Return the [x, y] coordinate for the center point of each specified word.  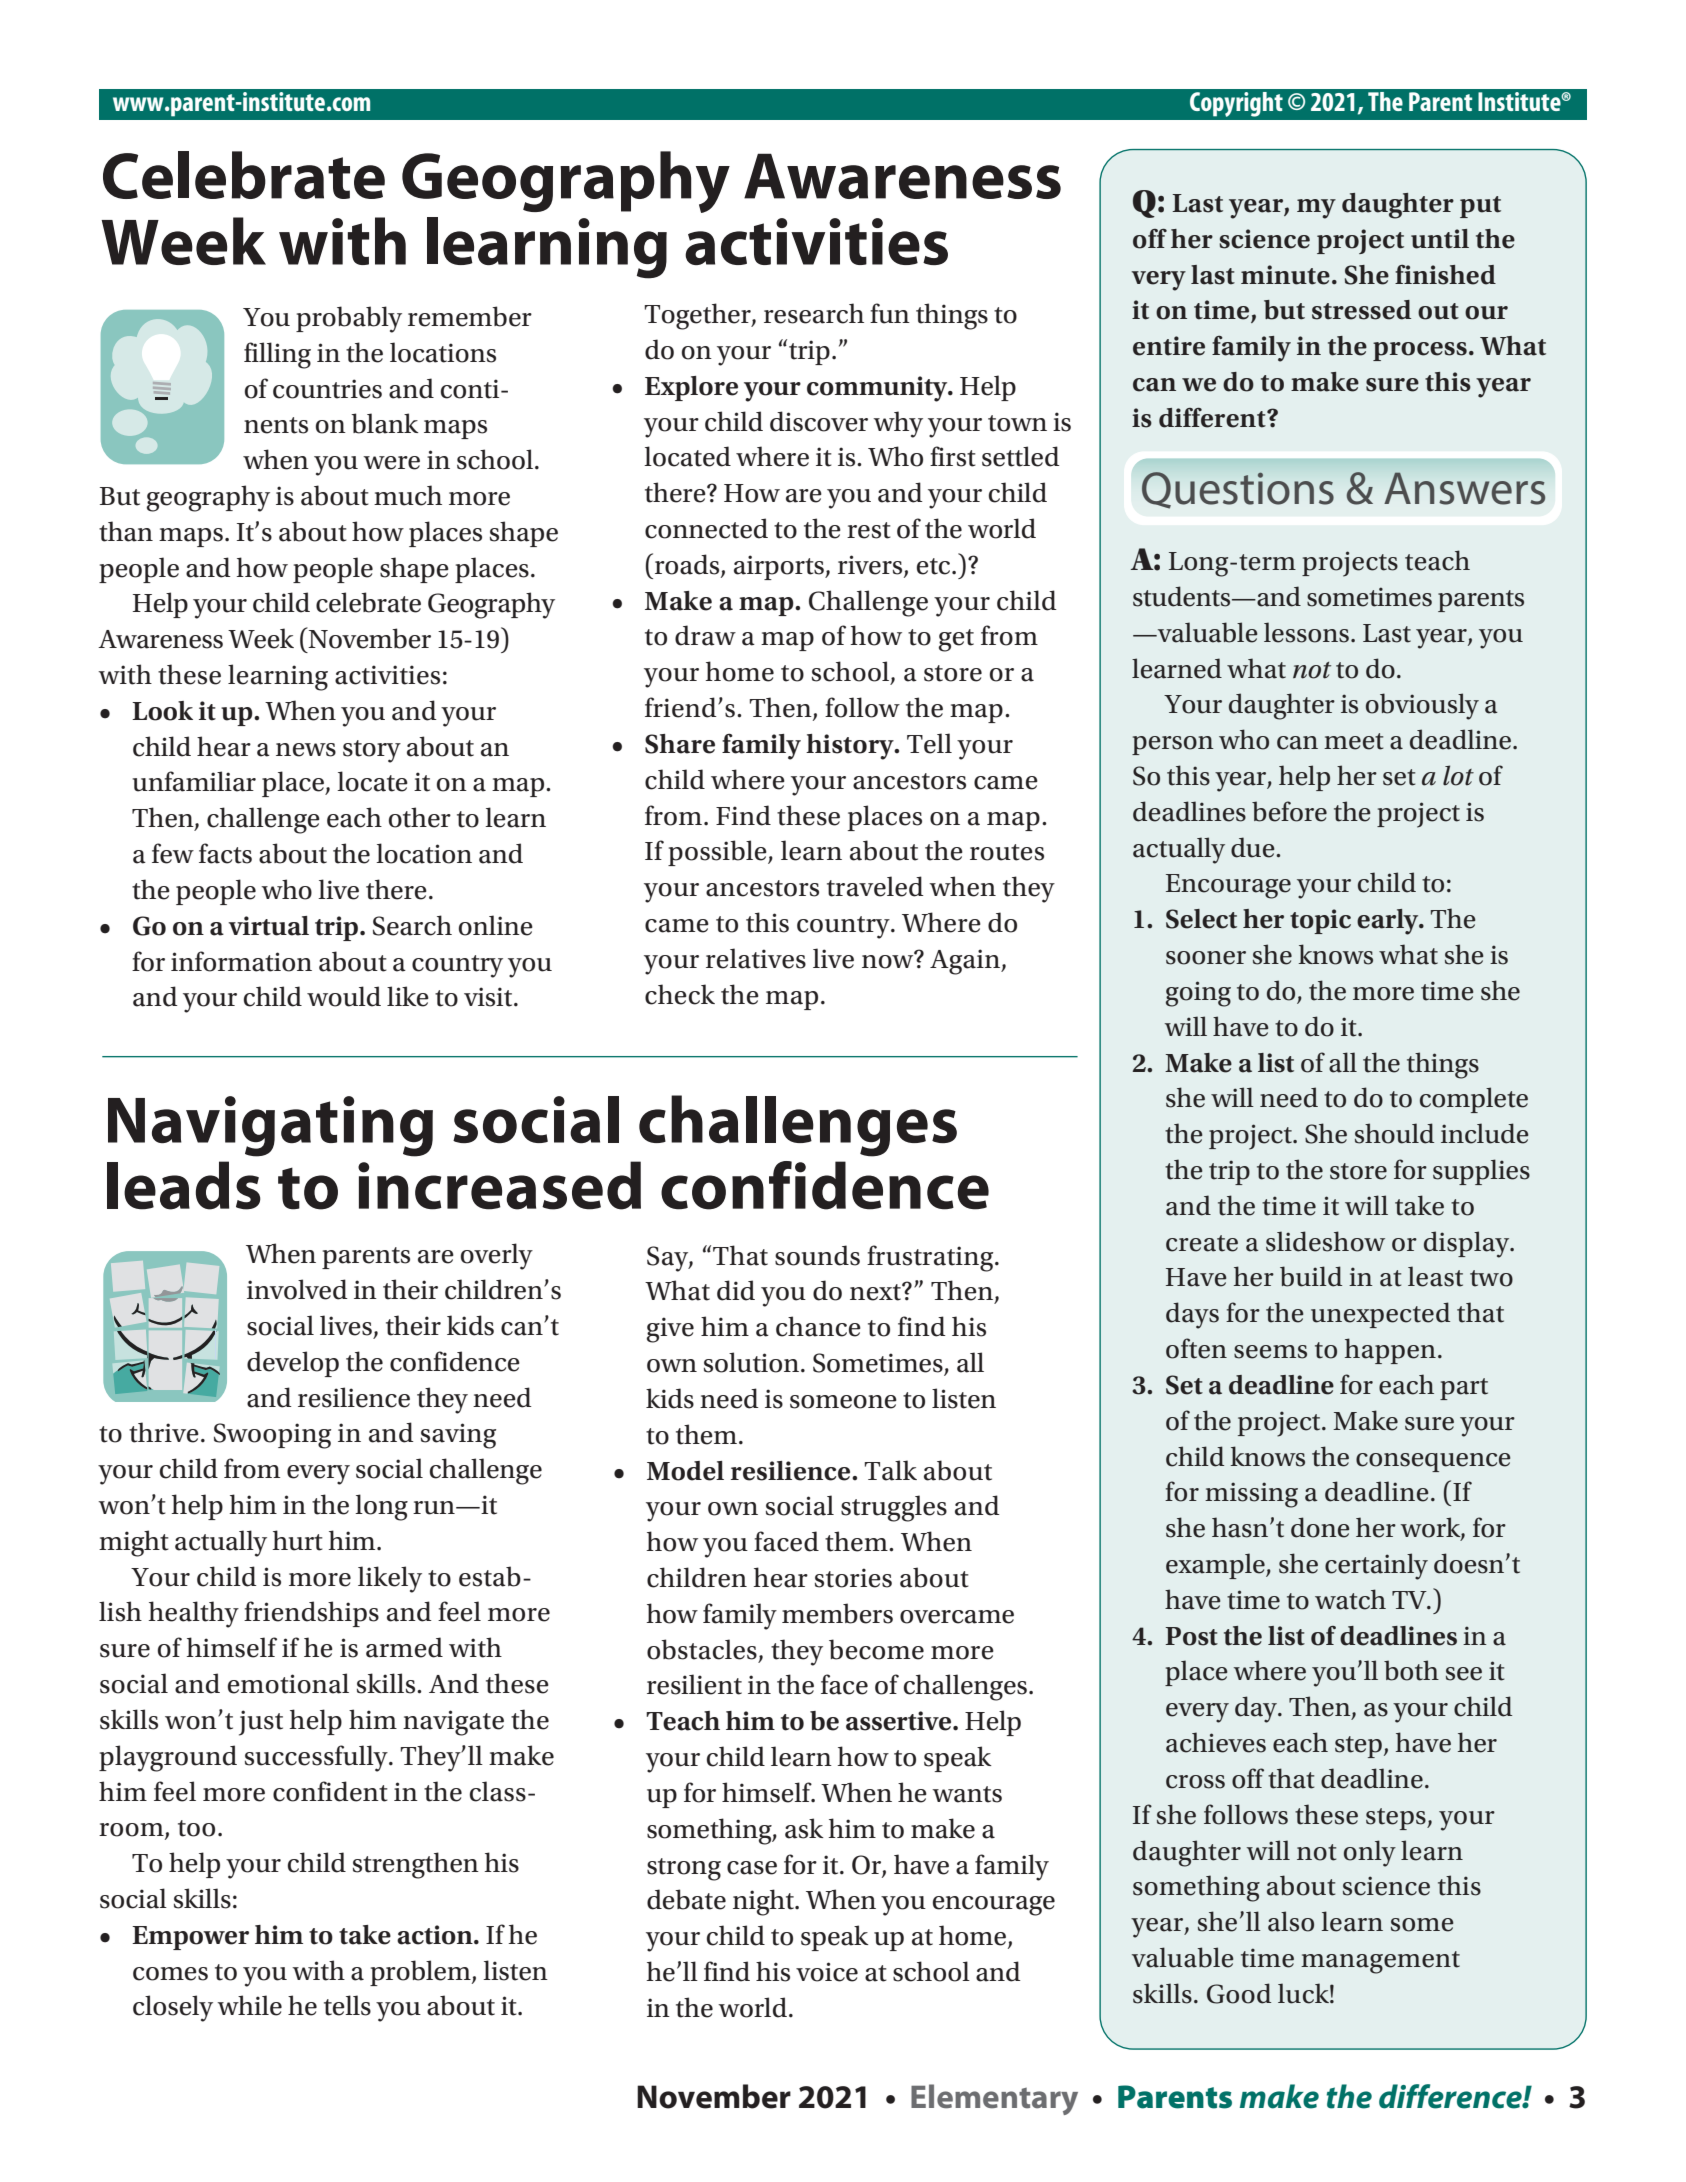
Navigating [270, 1126]
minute [1285, 275]
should [1394, 1133]
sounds [817, 1255]
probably [349, 319]
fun [890, 313]
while [249, 2005]
